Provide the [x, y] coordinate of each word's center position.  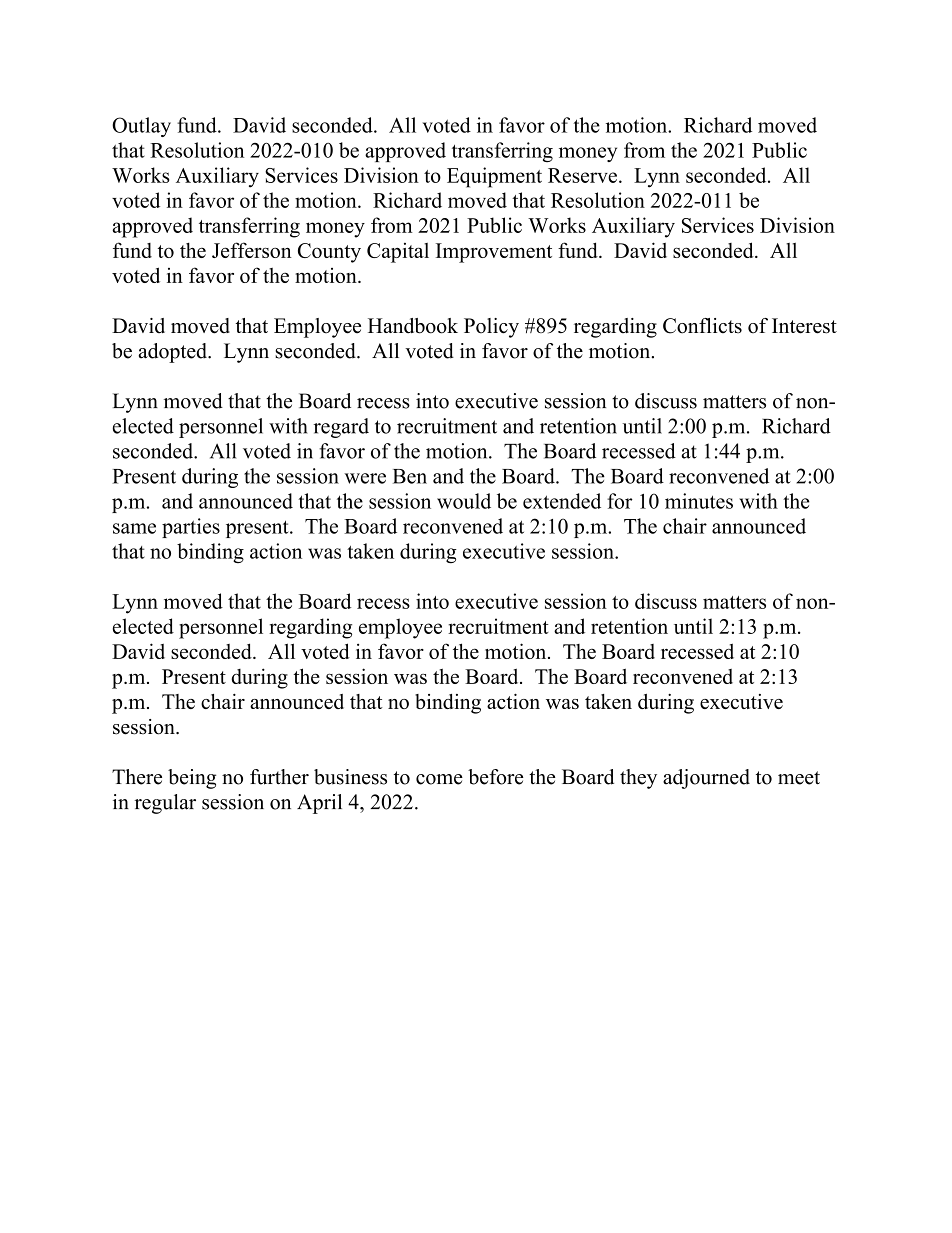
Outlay [141, 127]
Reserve [582, 175]
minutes [699, 501]
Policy [491, 328]
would [464, 501]
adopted [173, 353]
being [192, 779]
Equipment [494, 177]
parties [191, 528]
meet [799, 778]
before [495, 777]
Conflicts [702, 326]
